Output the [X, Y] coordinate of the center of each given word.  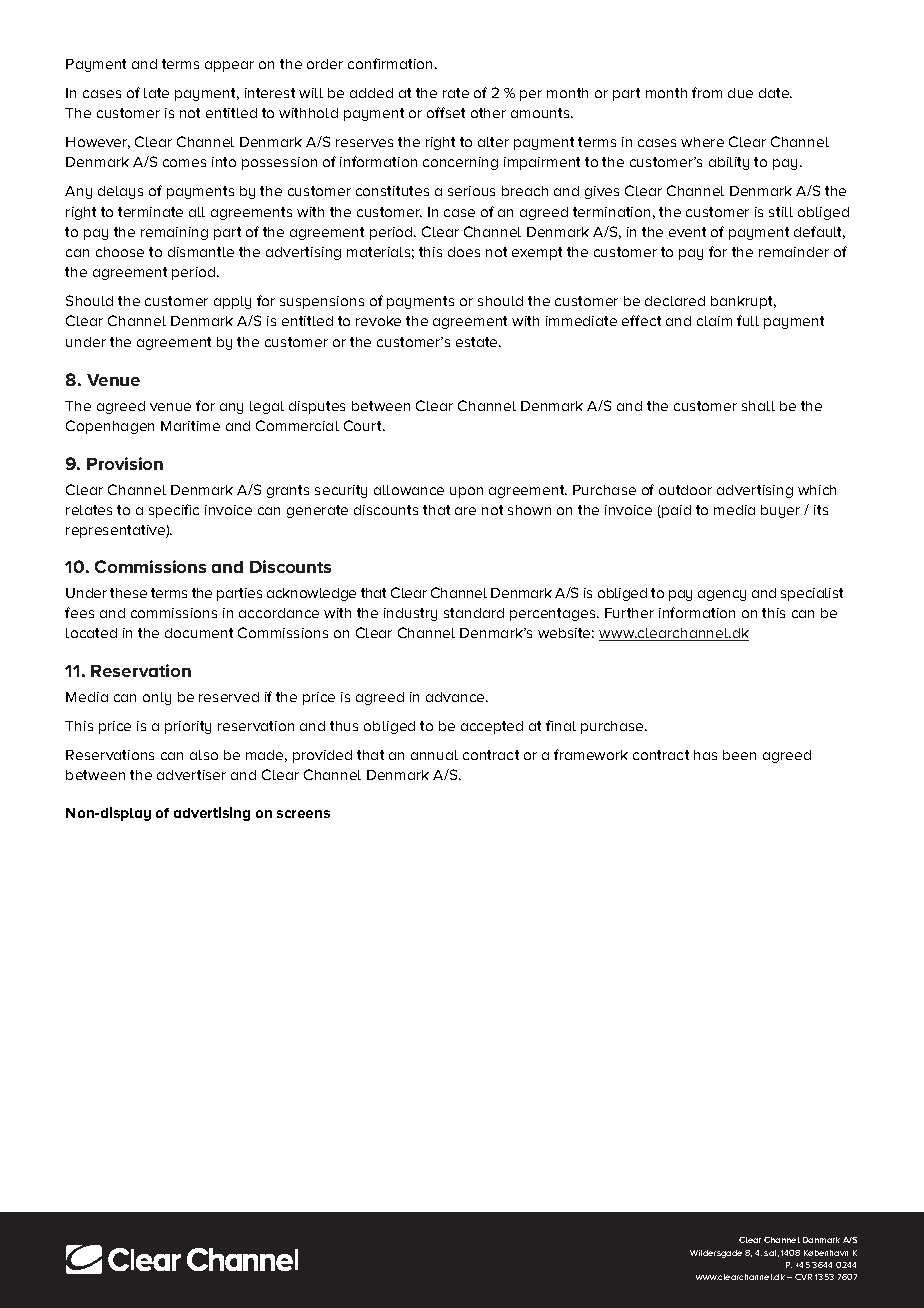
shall [758, 406]
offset [446, 112]
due [740, 93]
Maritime [190, 426]
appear [229, 66]
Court [364, 425]
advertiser [191, 775]
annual [434, 755]
